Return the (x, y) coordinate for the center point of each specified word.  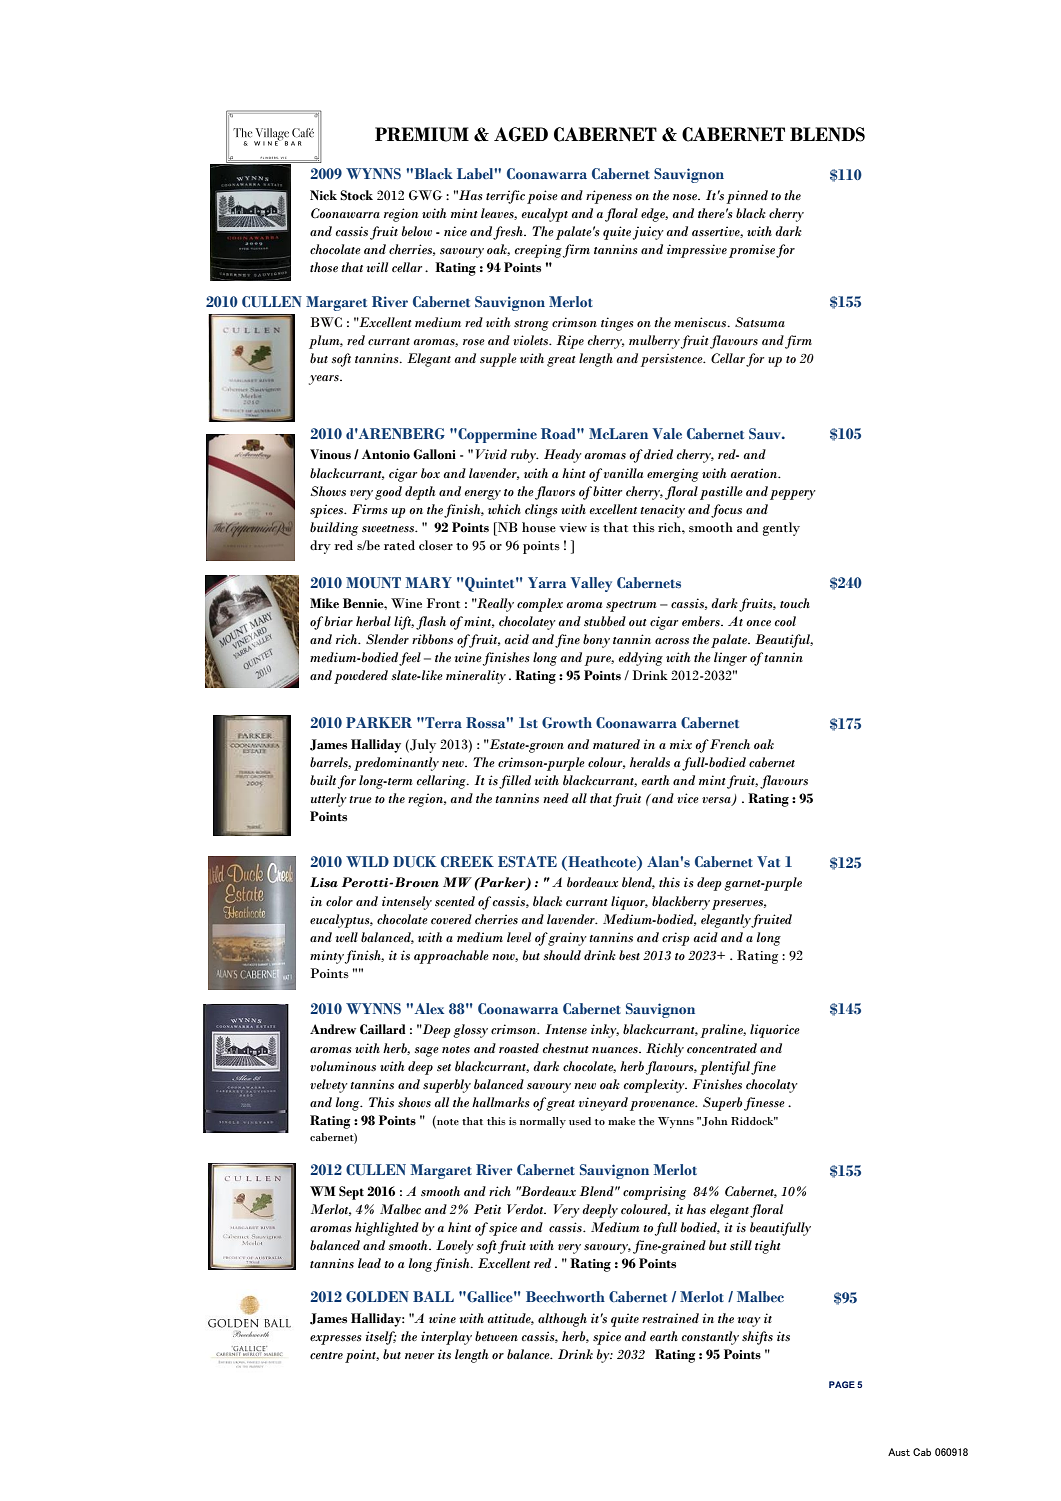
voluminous (343, 1066)
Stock (356, 195)
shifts (757, 1338)
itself (381, 1338)
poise (542, 197)
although (562, 1320)
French (730, 744)
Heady (563, 456)
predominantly (396, 764)
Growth (567, 722)
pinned (747, 197)
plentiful (725, 1068)
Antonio (386, 454)
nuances (616, 1050)
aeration (755, 473)
